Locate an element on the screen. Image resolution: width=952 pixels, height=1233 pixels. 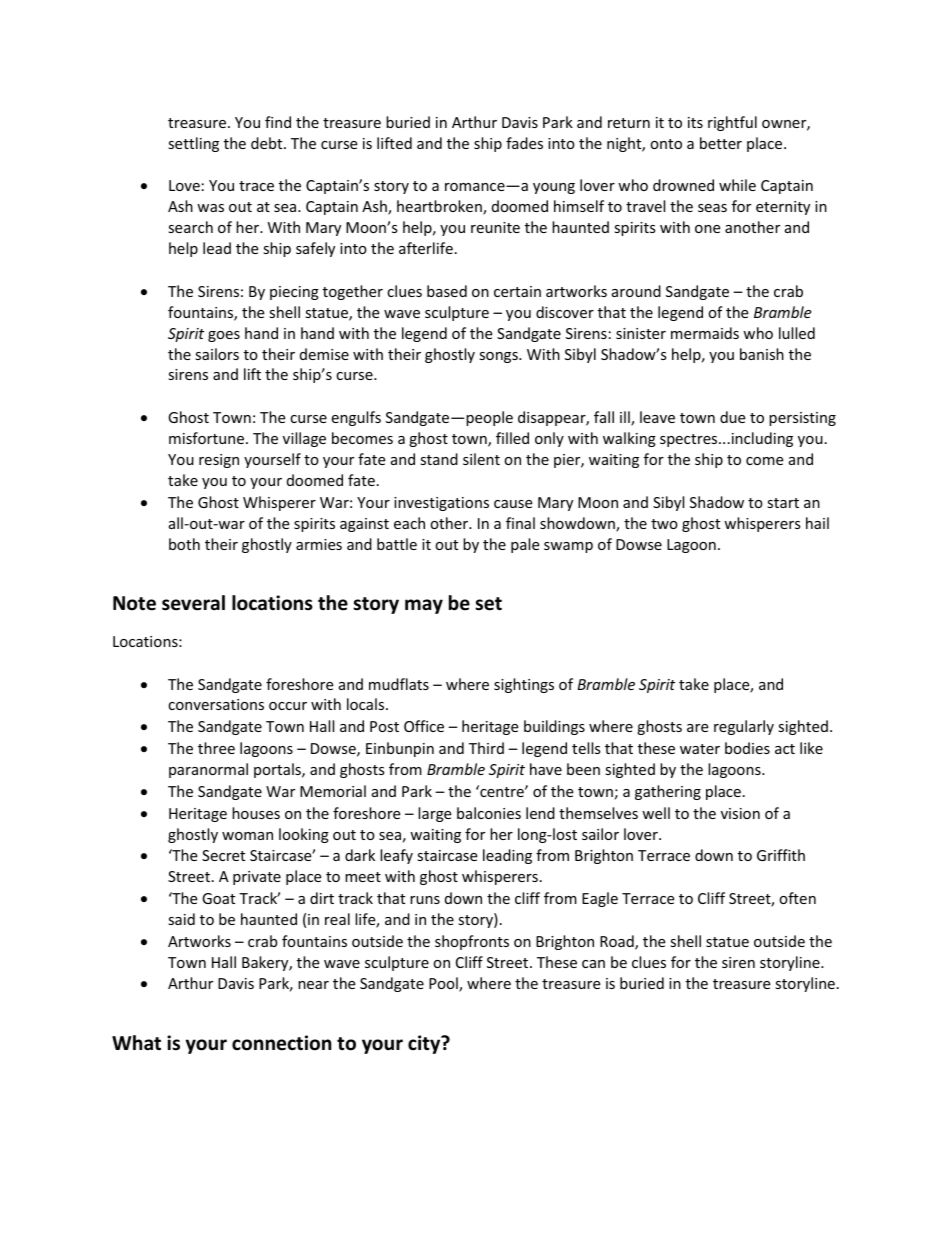
better is located at coordinates (721, 143).
